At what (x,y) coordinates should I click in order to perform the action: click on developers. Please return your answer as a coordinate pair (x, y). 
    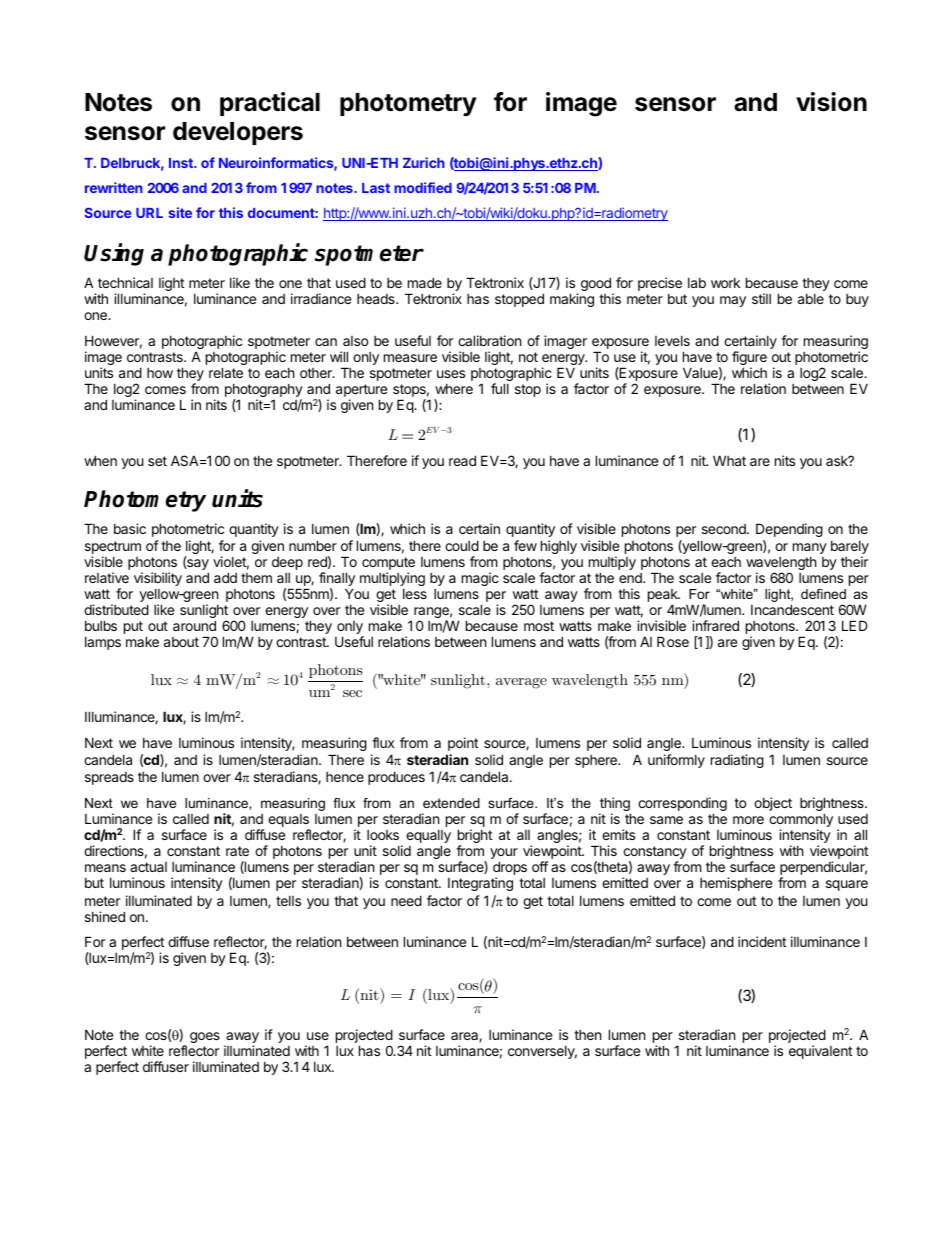
    Looking at the image, I should click on (238, 133).
